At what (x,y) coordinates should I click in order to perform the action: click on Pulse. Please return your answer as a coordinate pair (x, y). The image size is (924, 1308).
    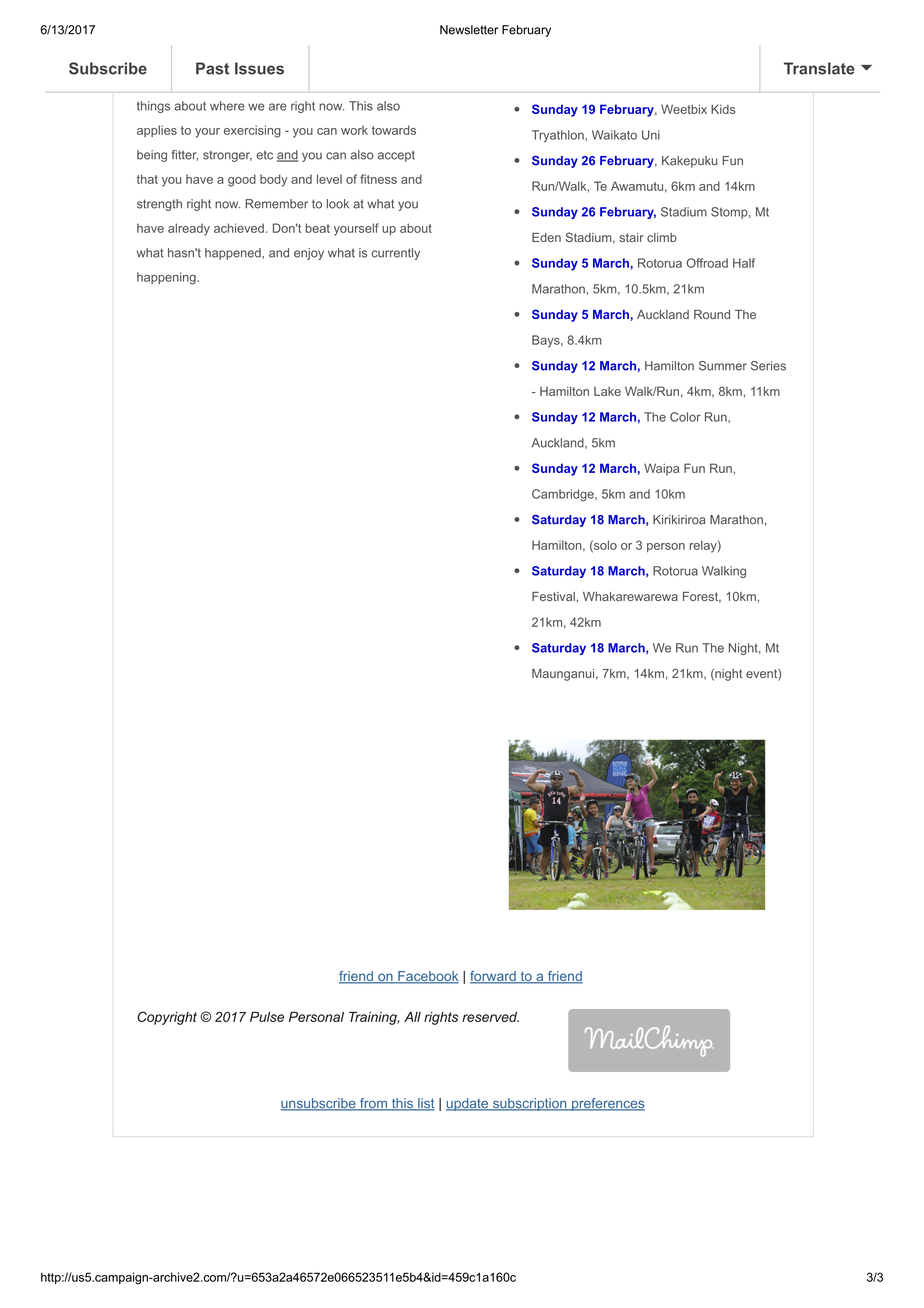
    Looking at the image, I should click on (267, 1017).
